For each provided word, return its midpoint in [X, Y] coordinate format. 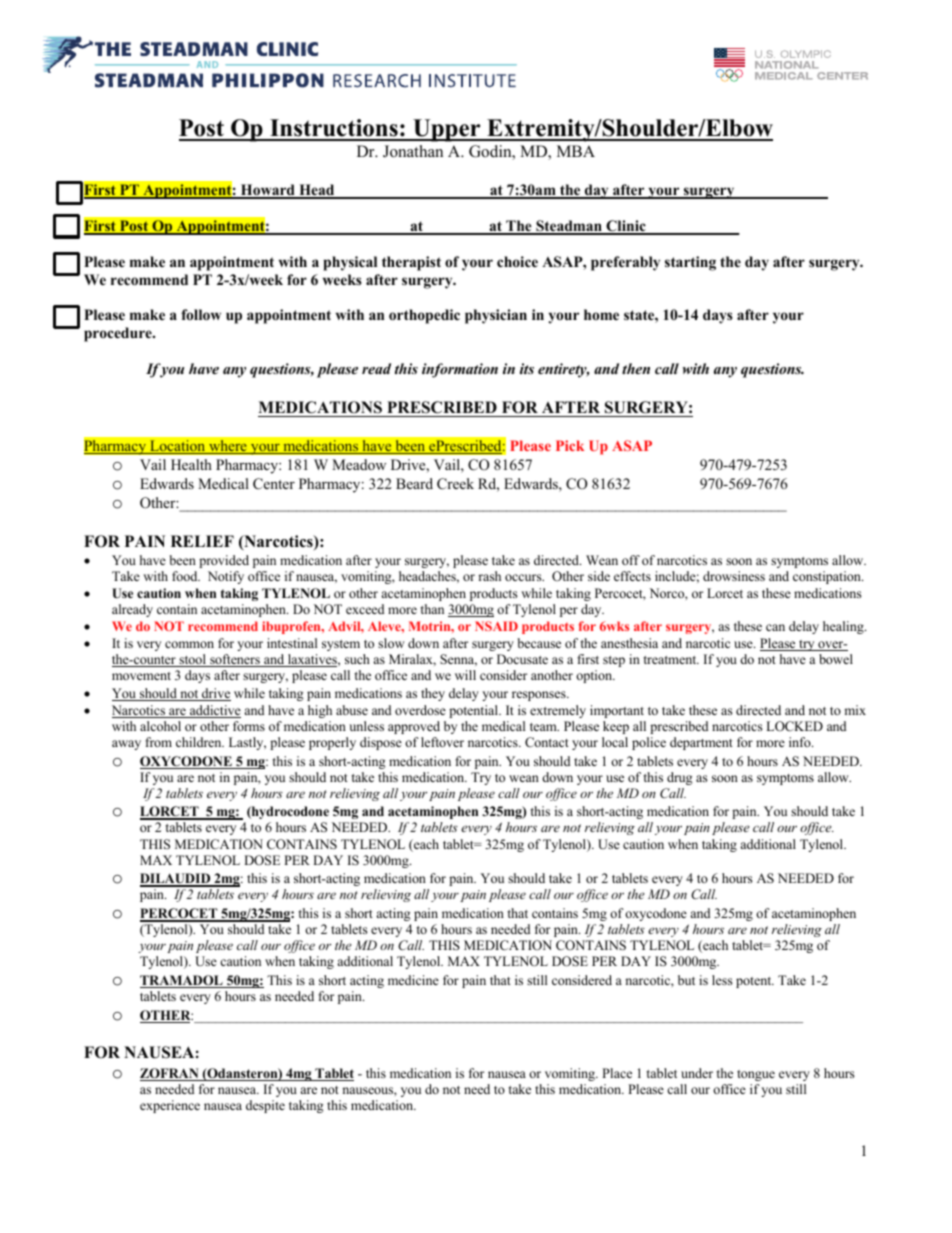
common [189, 644]
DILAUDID [176, 879]
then [636, 368]
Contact [547, 742]
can [775, 627]
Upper [447, 130]
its [527, 368]
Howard [268, 191]
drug [680, 778]
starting [690, 263]
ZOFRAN [170, 1074]
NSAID [496, 626]
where [228, 447]
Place [617, 1073]
